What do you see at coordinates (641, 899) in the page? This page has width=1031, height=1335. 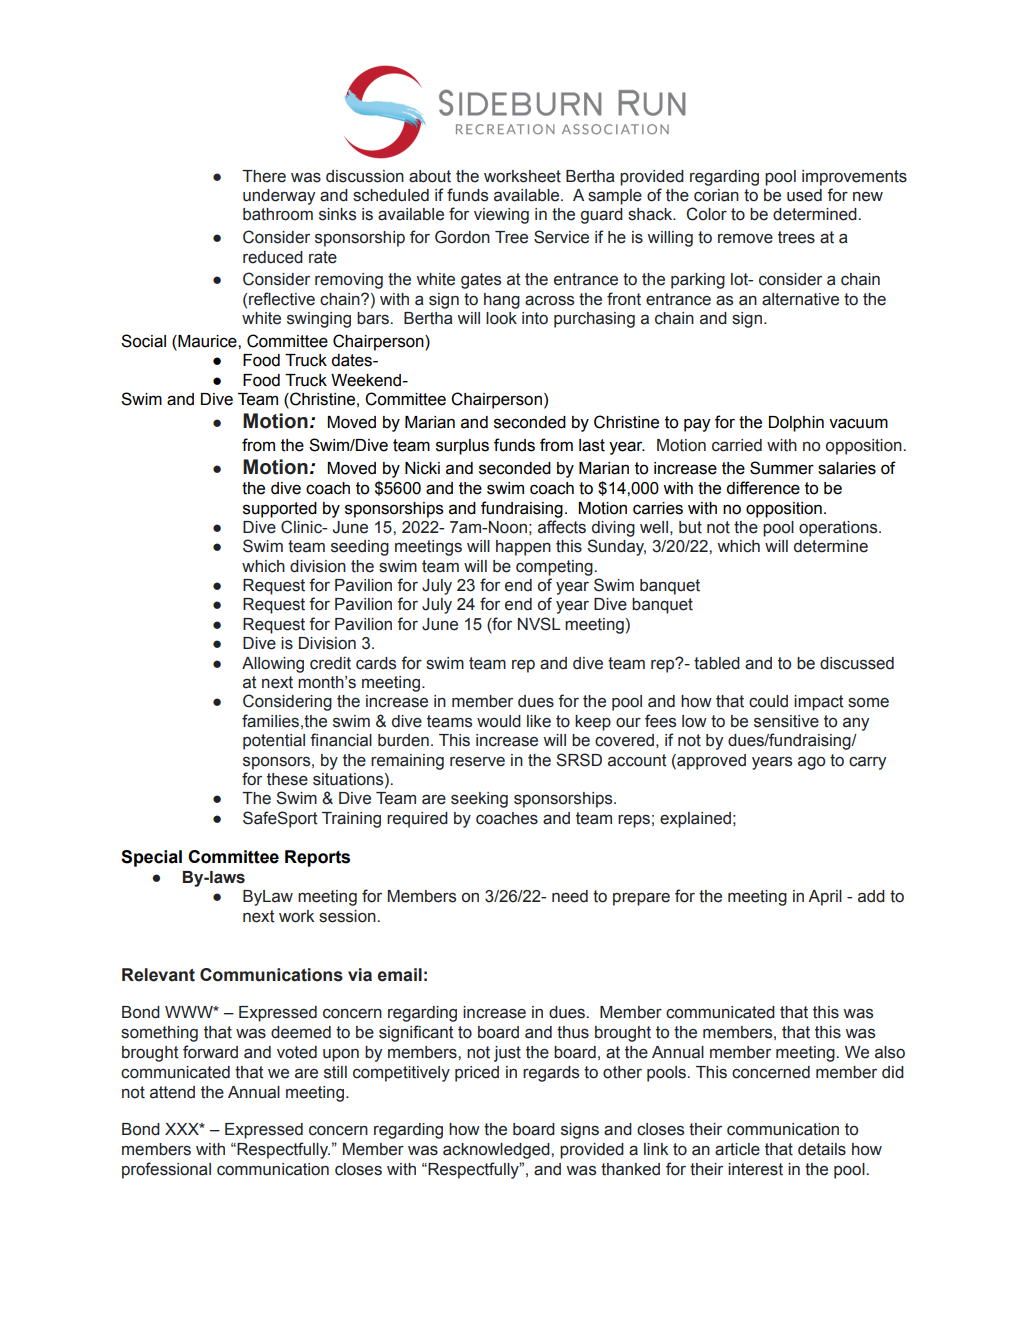 I see `prepare` at bounding box center [641, 899].
